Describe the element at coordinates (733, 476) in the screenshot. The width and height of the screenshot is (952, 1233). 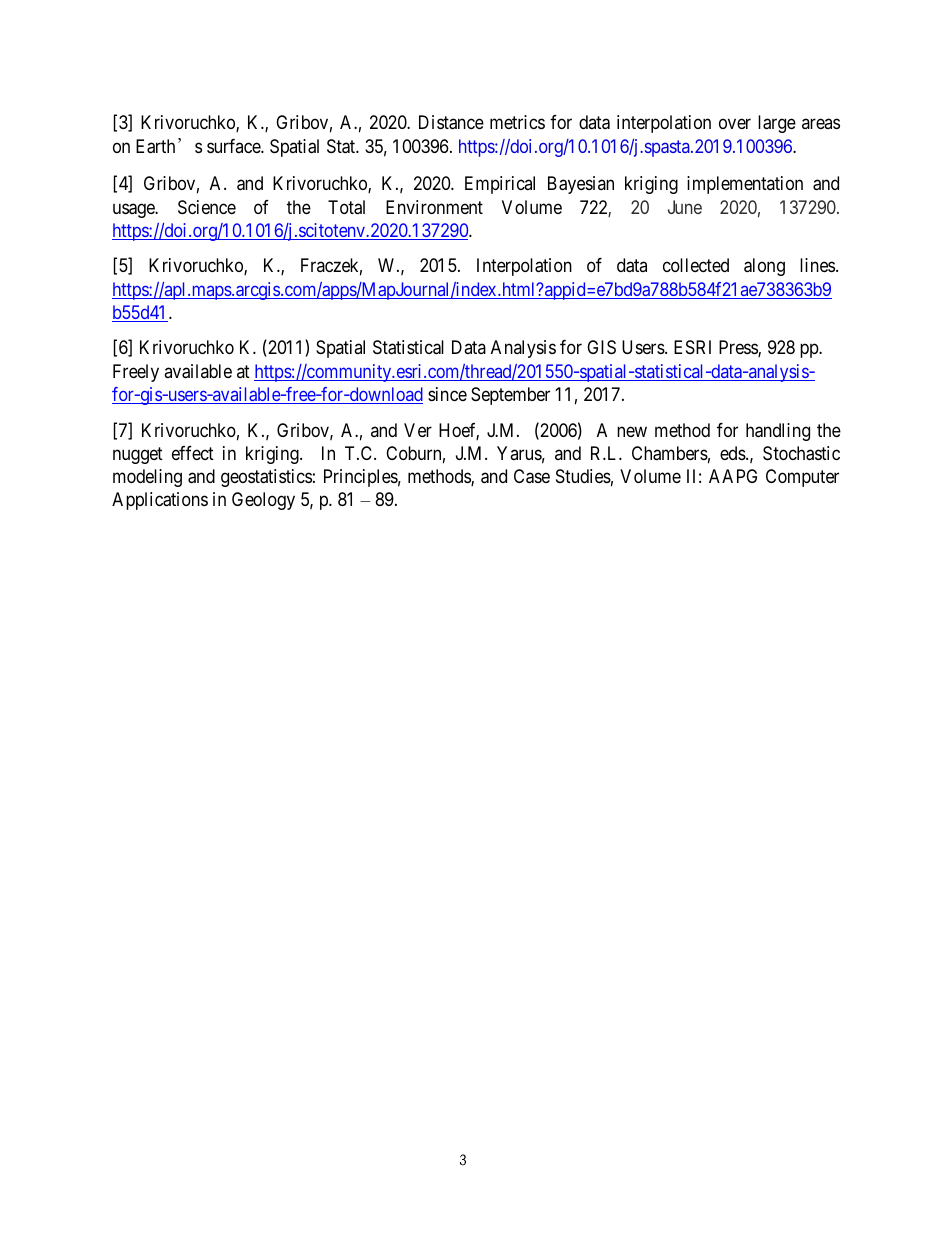
I see `AAPG` at that location.
